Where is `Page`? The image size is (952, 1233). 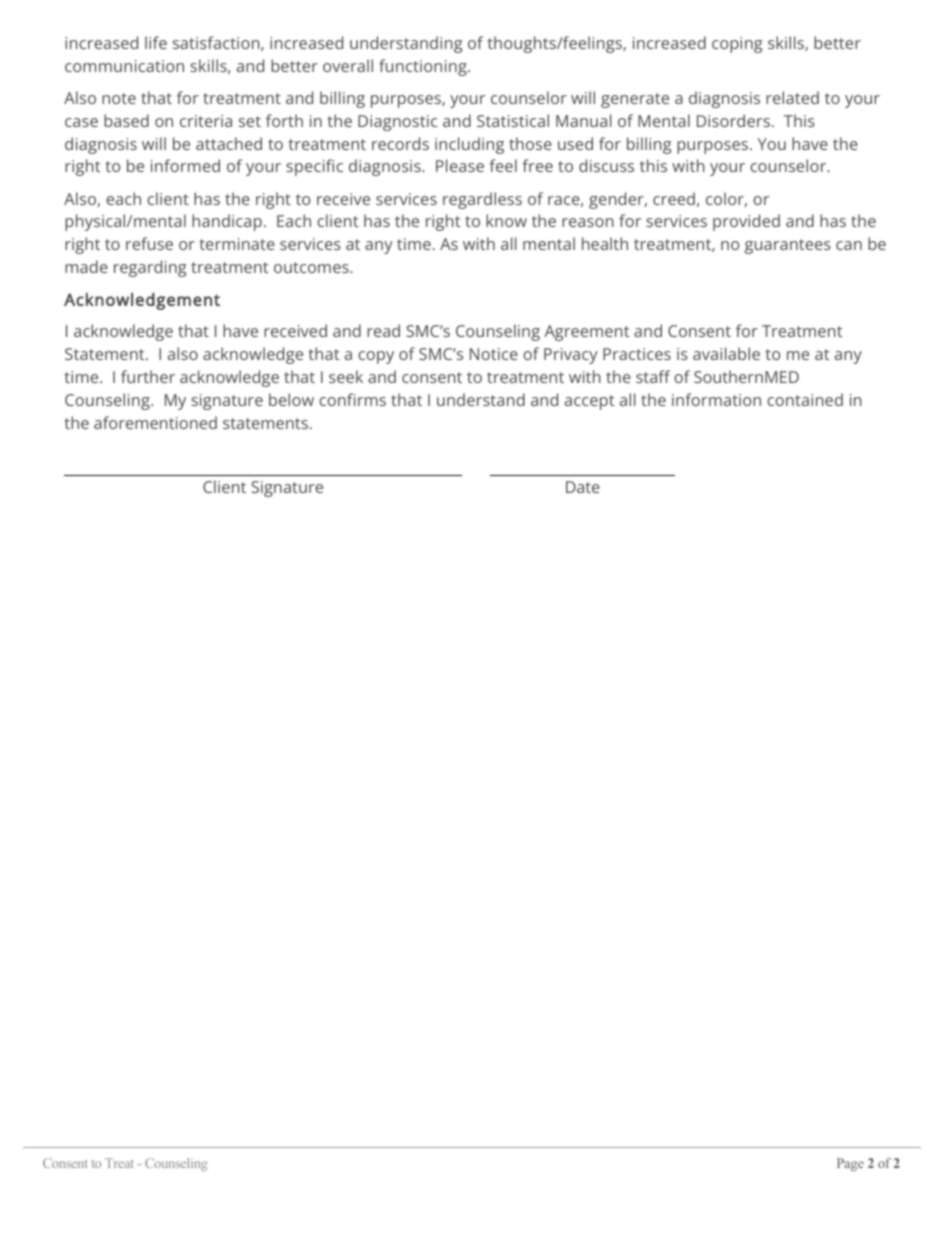
Page is located at coordinates (850, 1164).
